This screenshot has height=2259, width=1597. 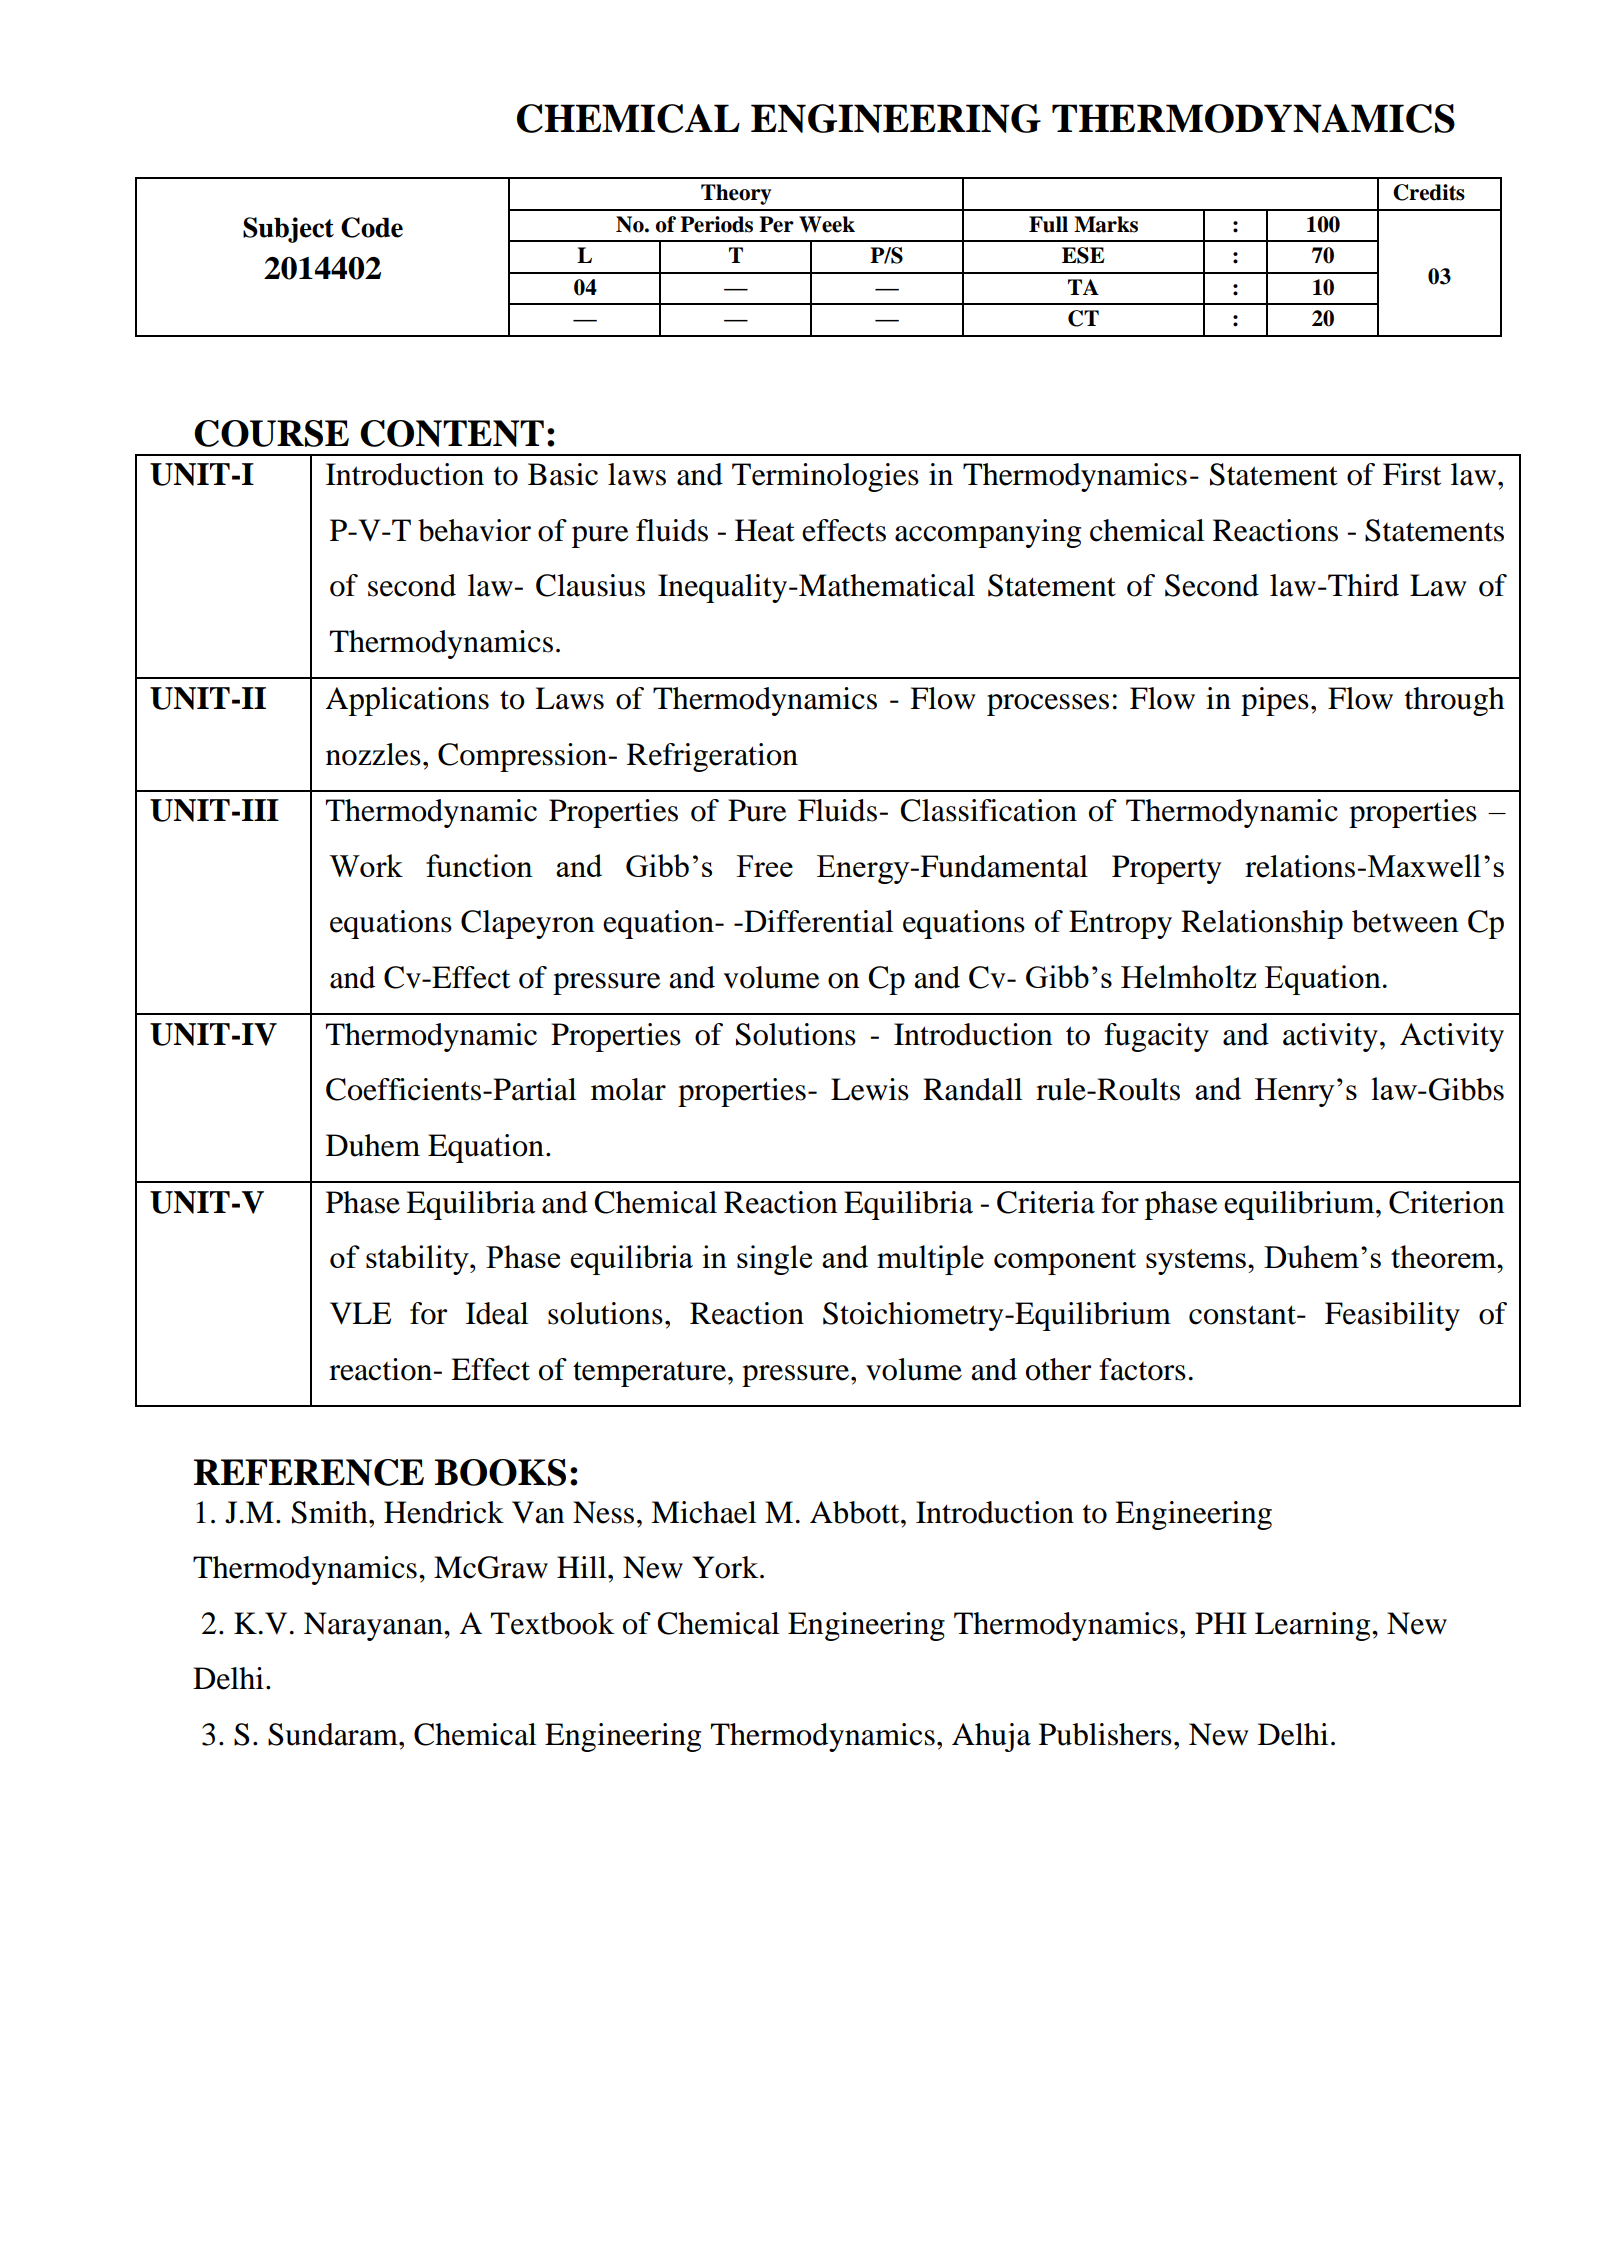 I want to click on York, so click(x=726, y=1567).
